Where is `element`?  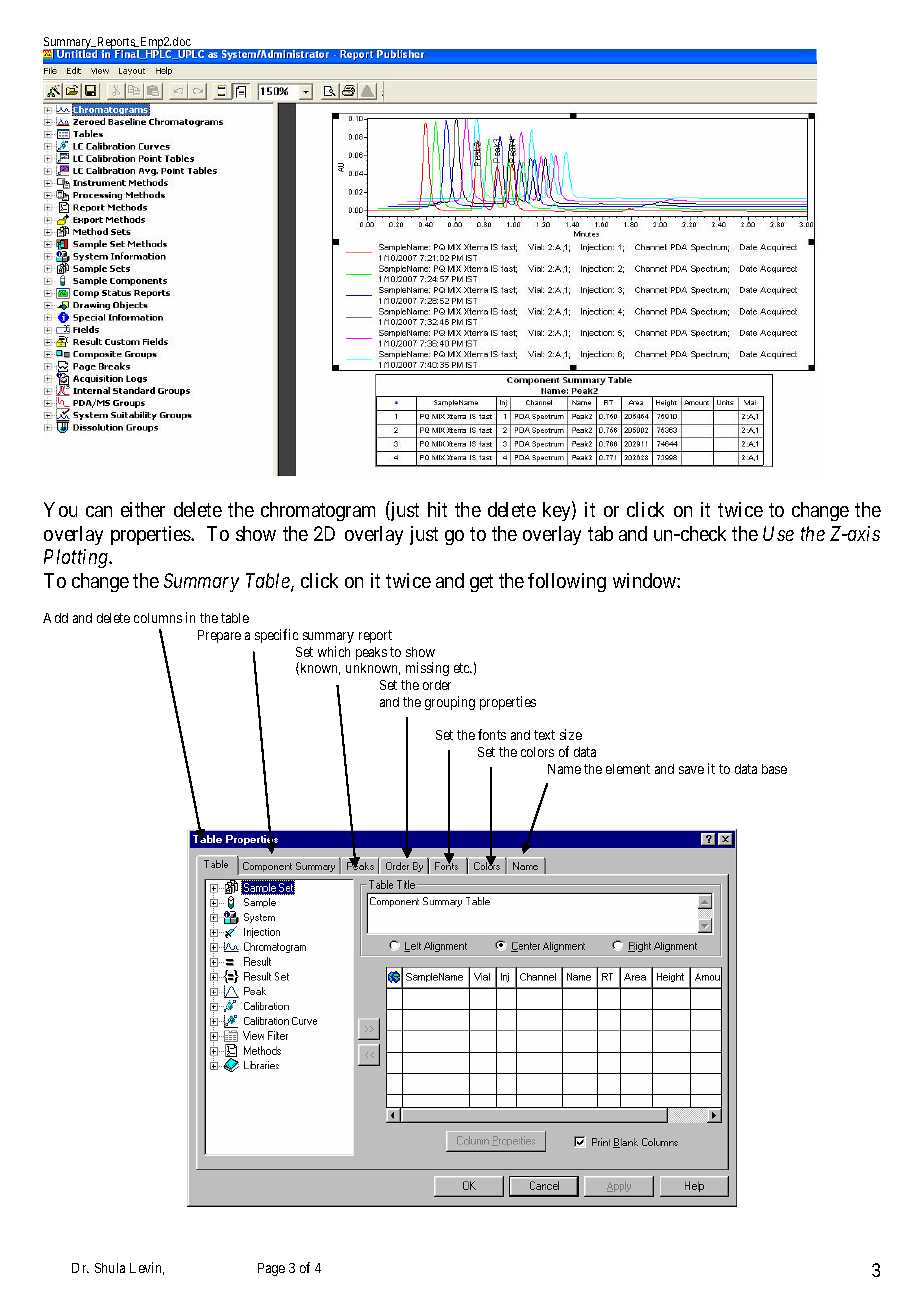 element is located at coordinates (628, 769).
